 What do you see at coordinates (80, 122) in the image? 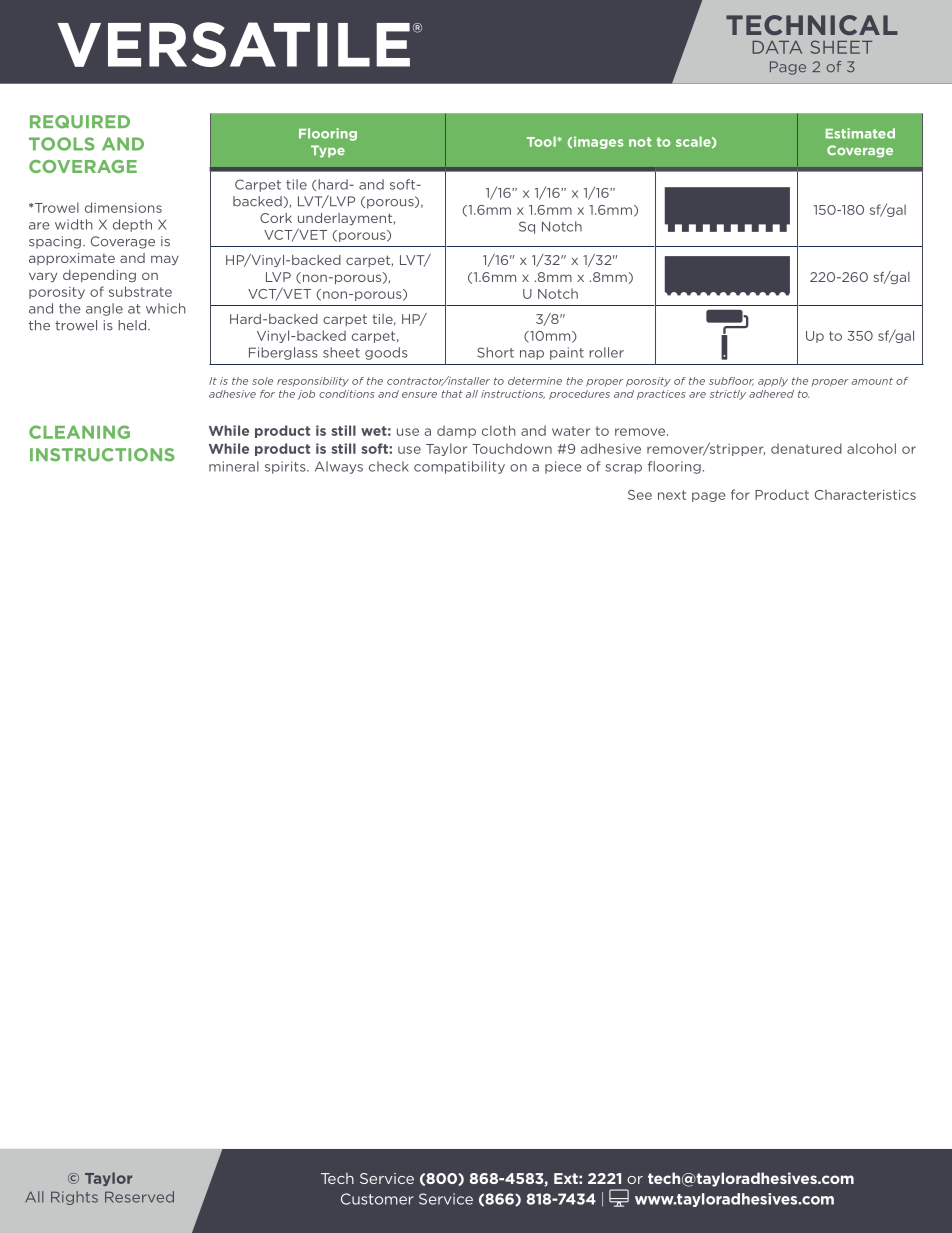
I see `REQUIRED` at bounding box center [80, 122].
